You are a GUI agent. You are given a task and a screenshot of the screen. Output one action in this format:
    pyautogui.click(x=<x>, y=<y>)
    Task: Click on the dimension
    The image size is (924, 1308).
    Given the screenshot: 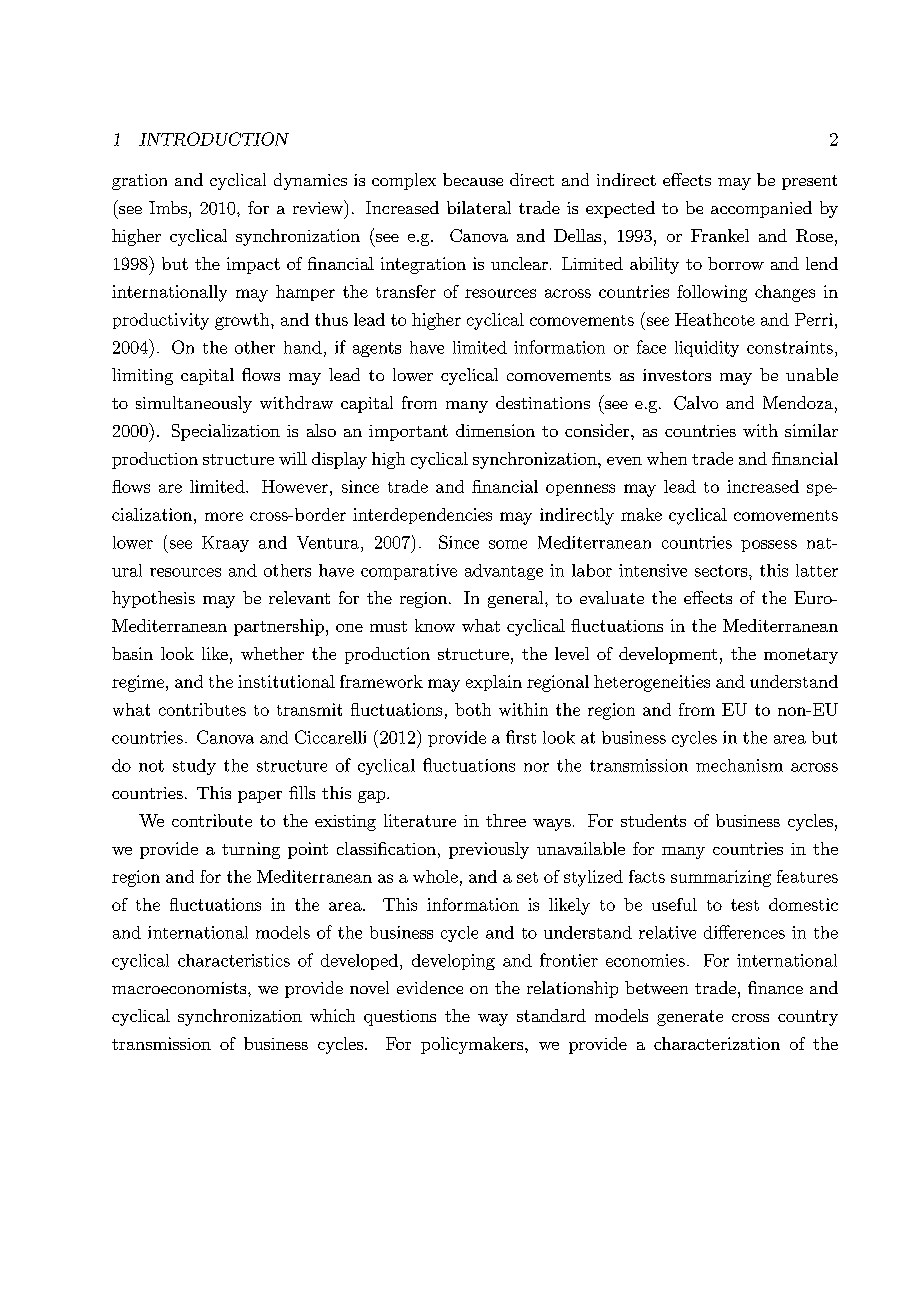 What is the action you would take?
    pyautogui.click(x=495, y=430)
